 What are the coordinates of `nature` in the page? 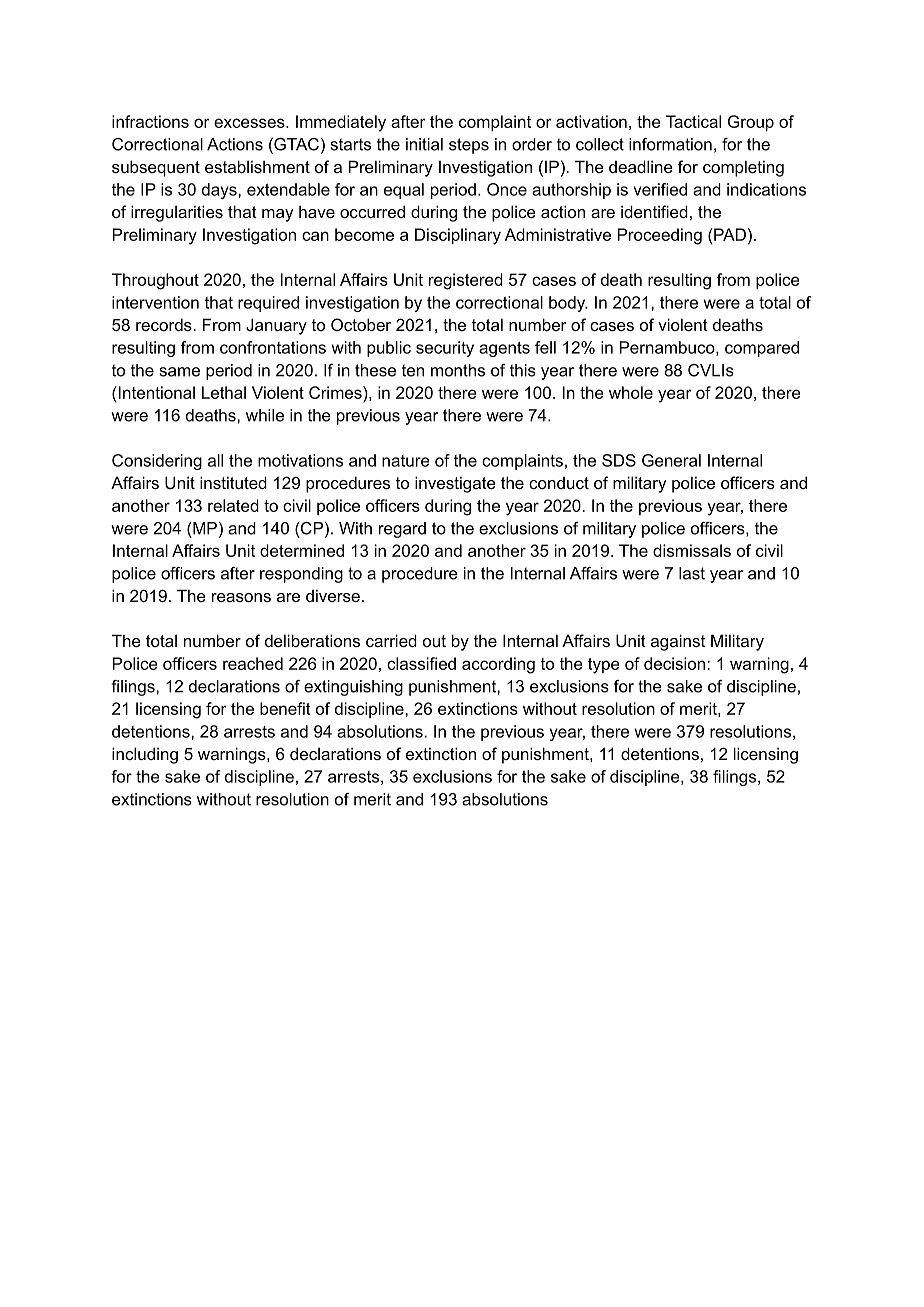 It's located at (406, 461).
